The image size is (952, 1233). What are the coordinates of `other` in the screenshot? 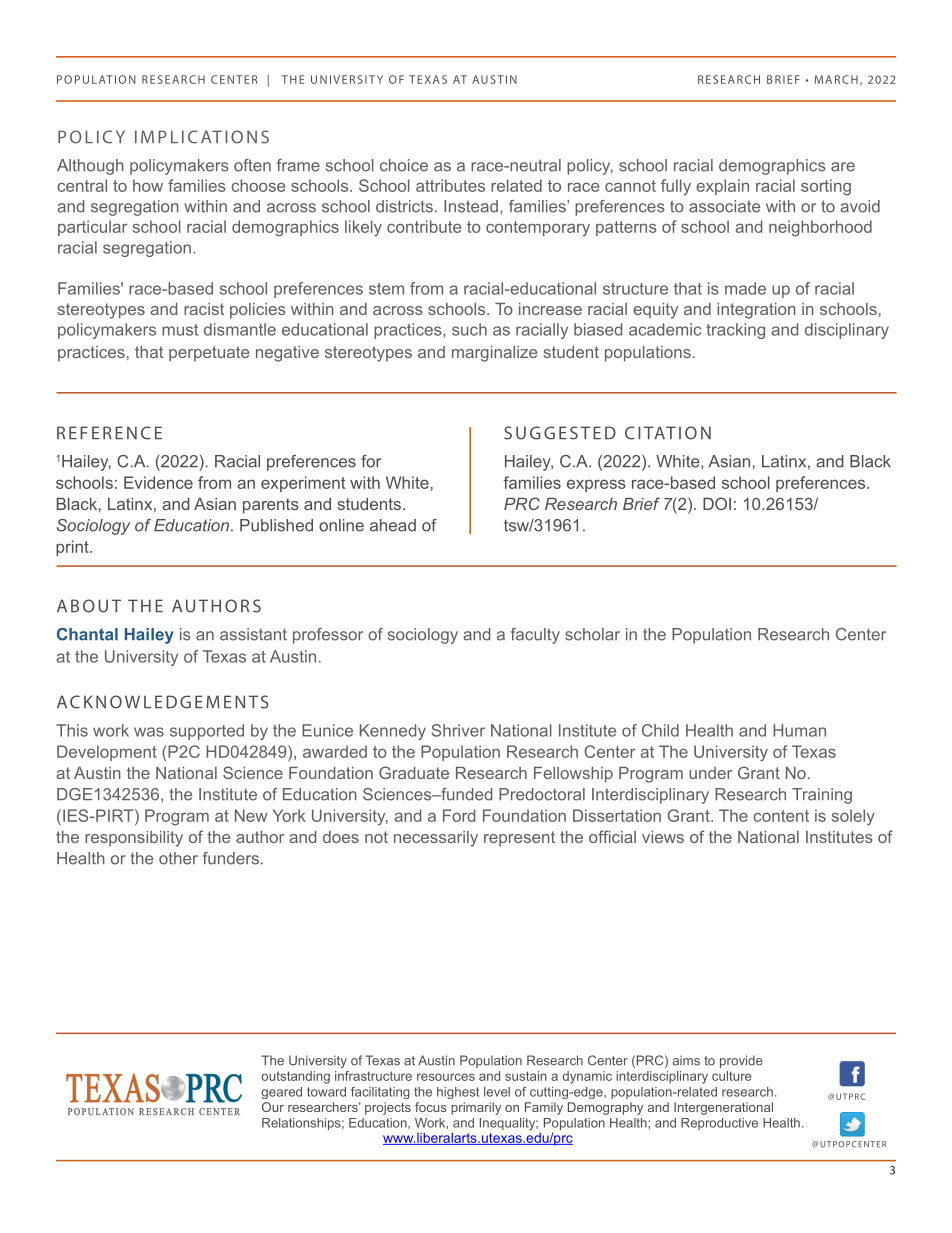 It's located at (178, 858).
